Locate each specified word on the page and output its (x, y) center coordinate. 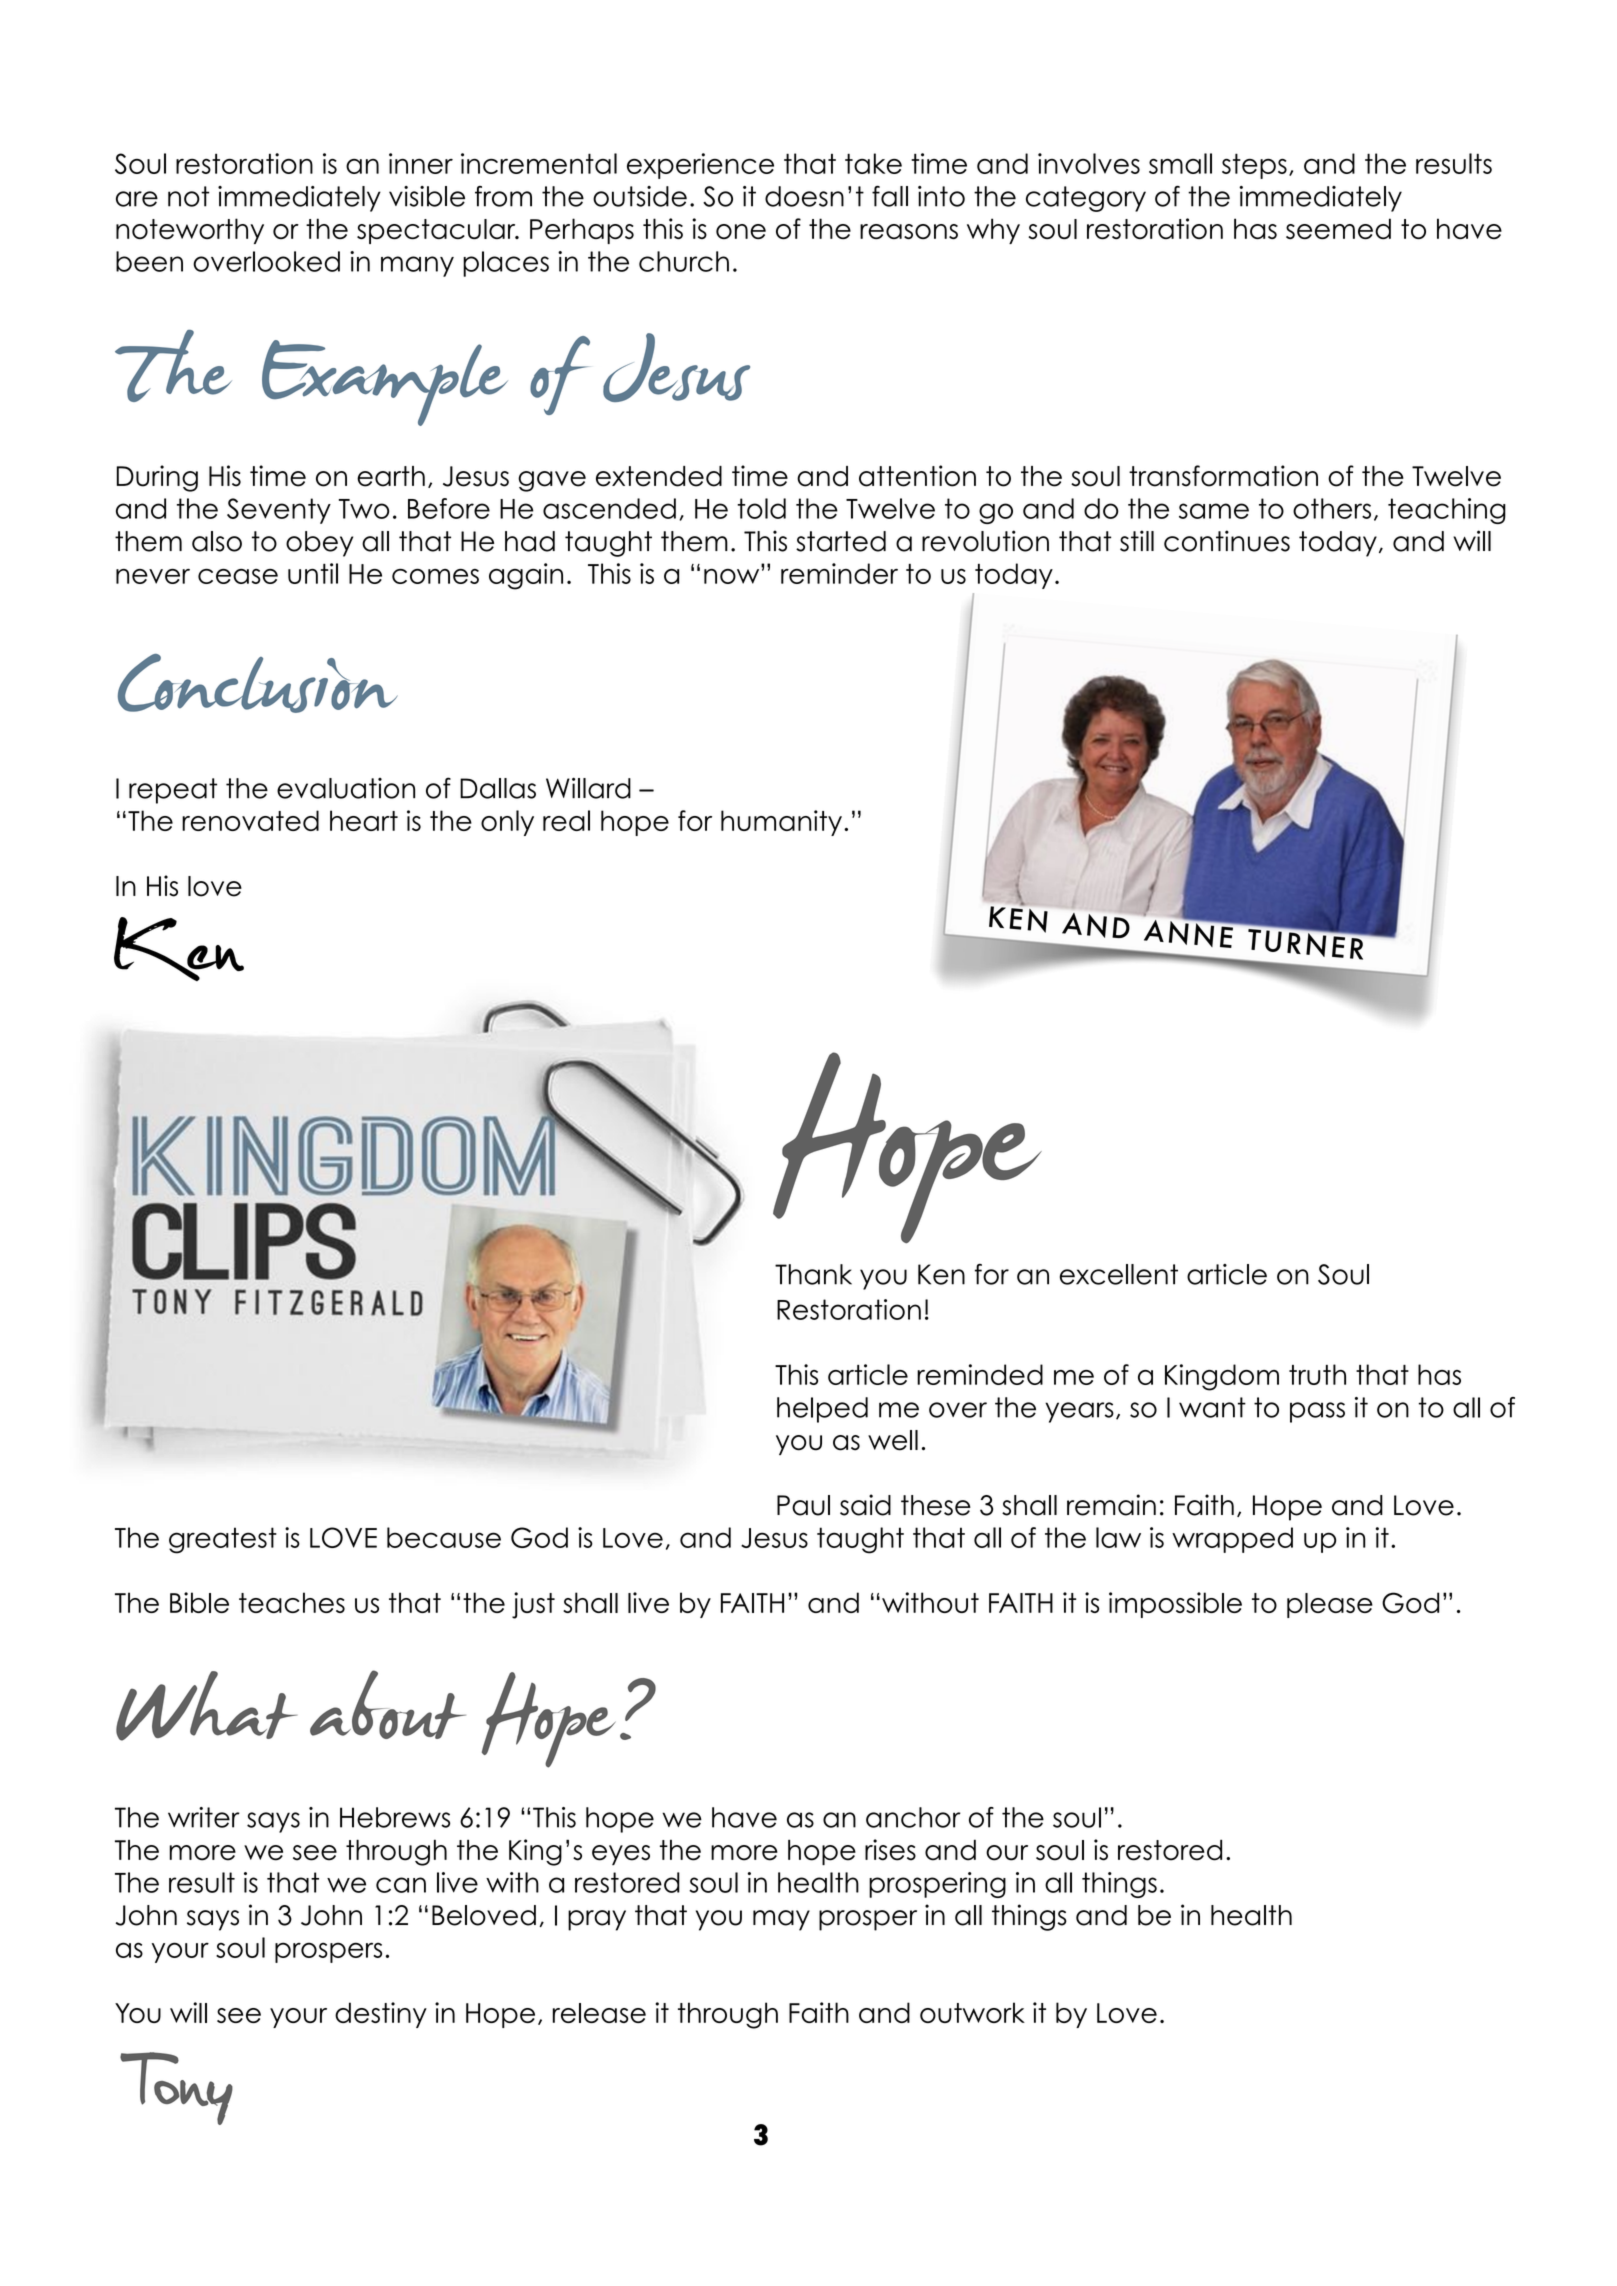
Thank (813, 1274)
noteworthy (190, 231)
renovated (250, 820)
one (741, 231)
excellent (1119, 1274)
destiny (381, 2015)
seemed (1338, 229)
